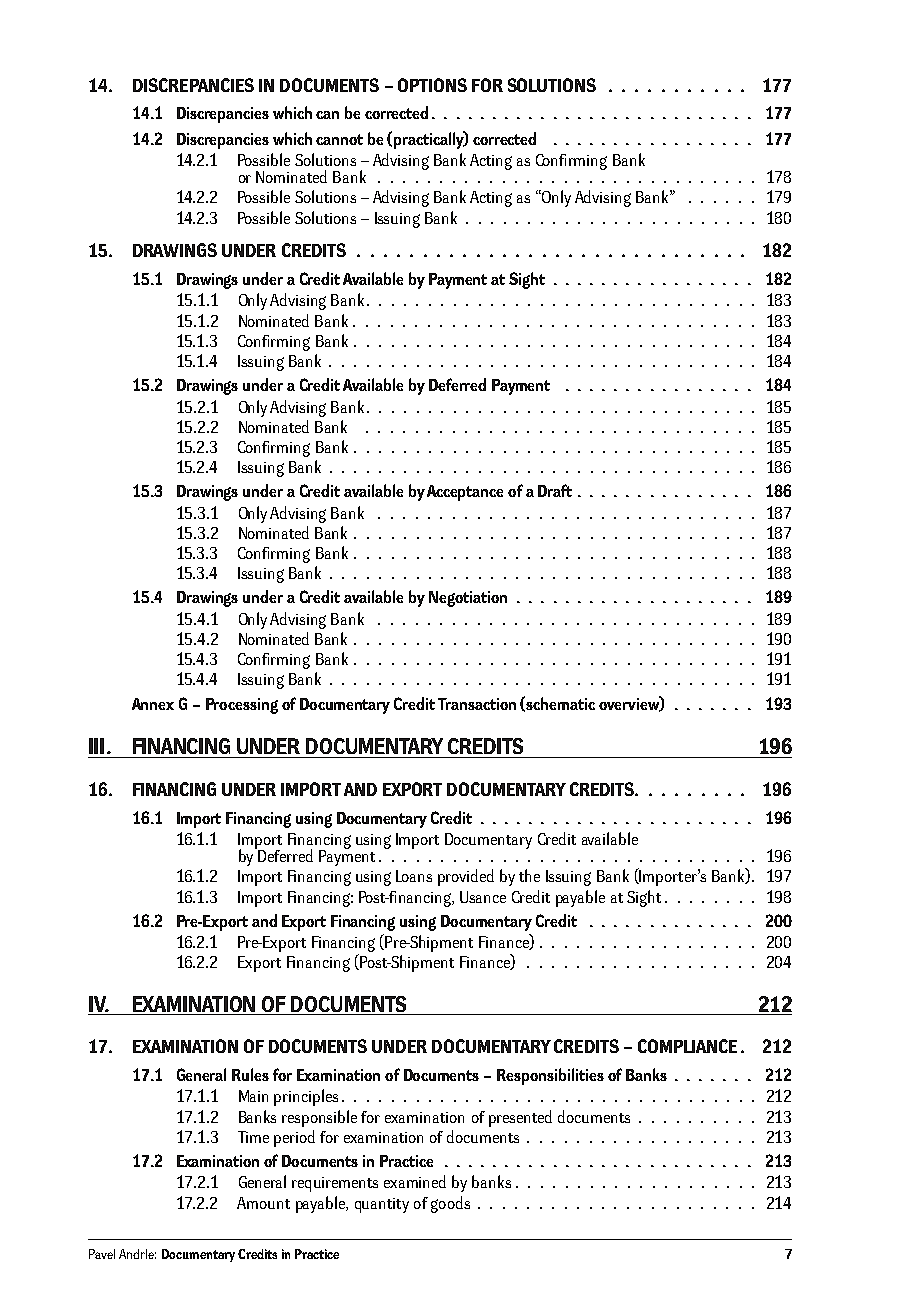  I want to click on schematic, so click(560, 703).
